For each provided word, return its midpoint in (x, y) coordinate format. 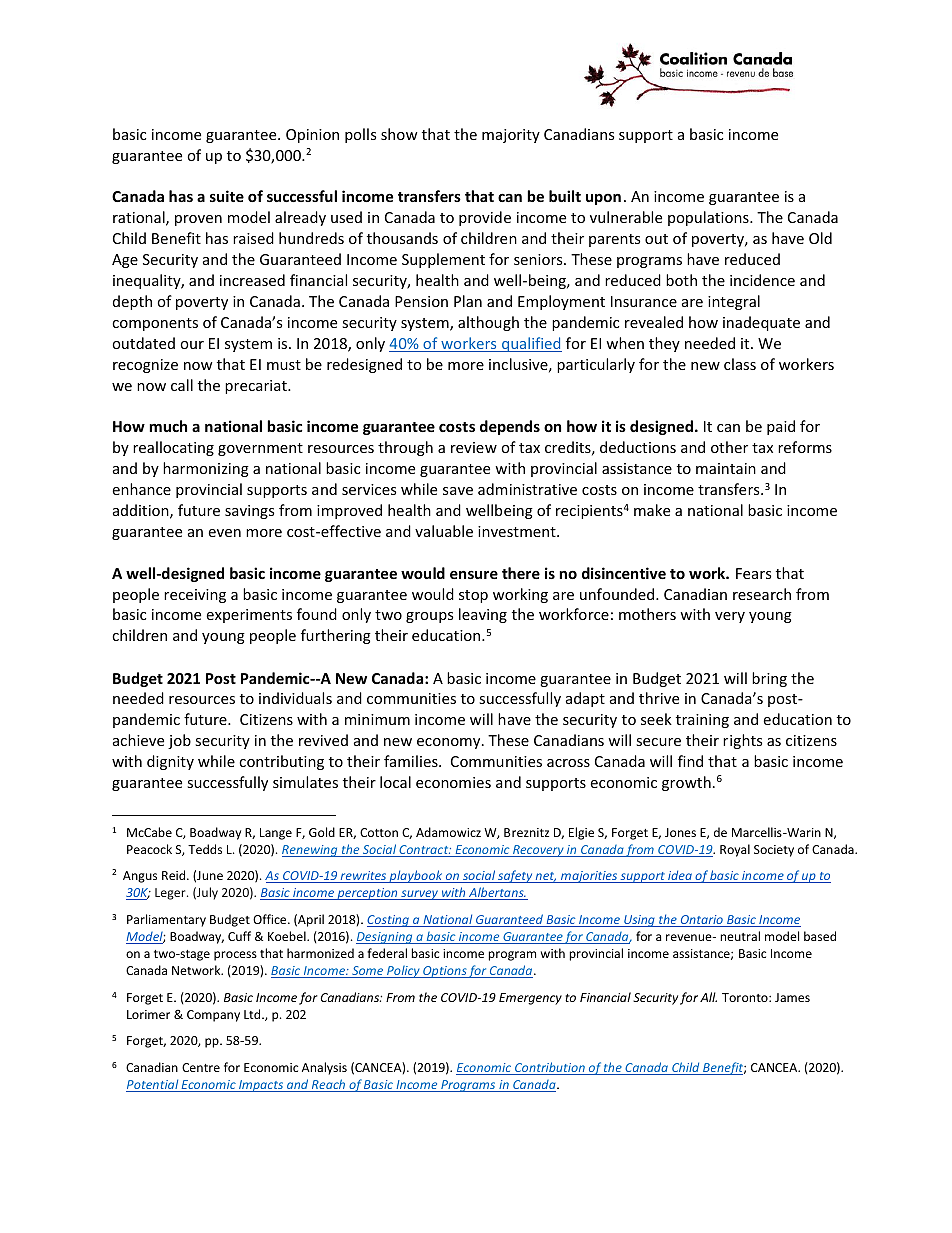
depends (510, 427)
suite (227, 196)
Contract (424, 851)
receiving (195, 596)
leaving (483, 615)
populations (709, 218)
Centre (201, 1067)
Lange (276, 834)
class (740, 364)
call (182, 385)
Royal (735, 850)
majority (511, 136)
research (762, 594)
